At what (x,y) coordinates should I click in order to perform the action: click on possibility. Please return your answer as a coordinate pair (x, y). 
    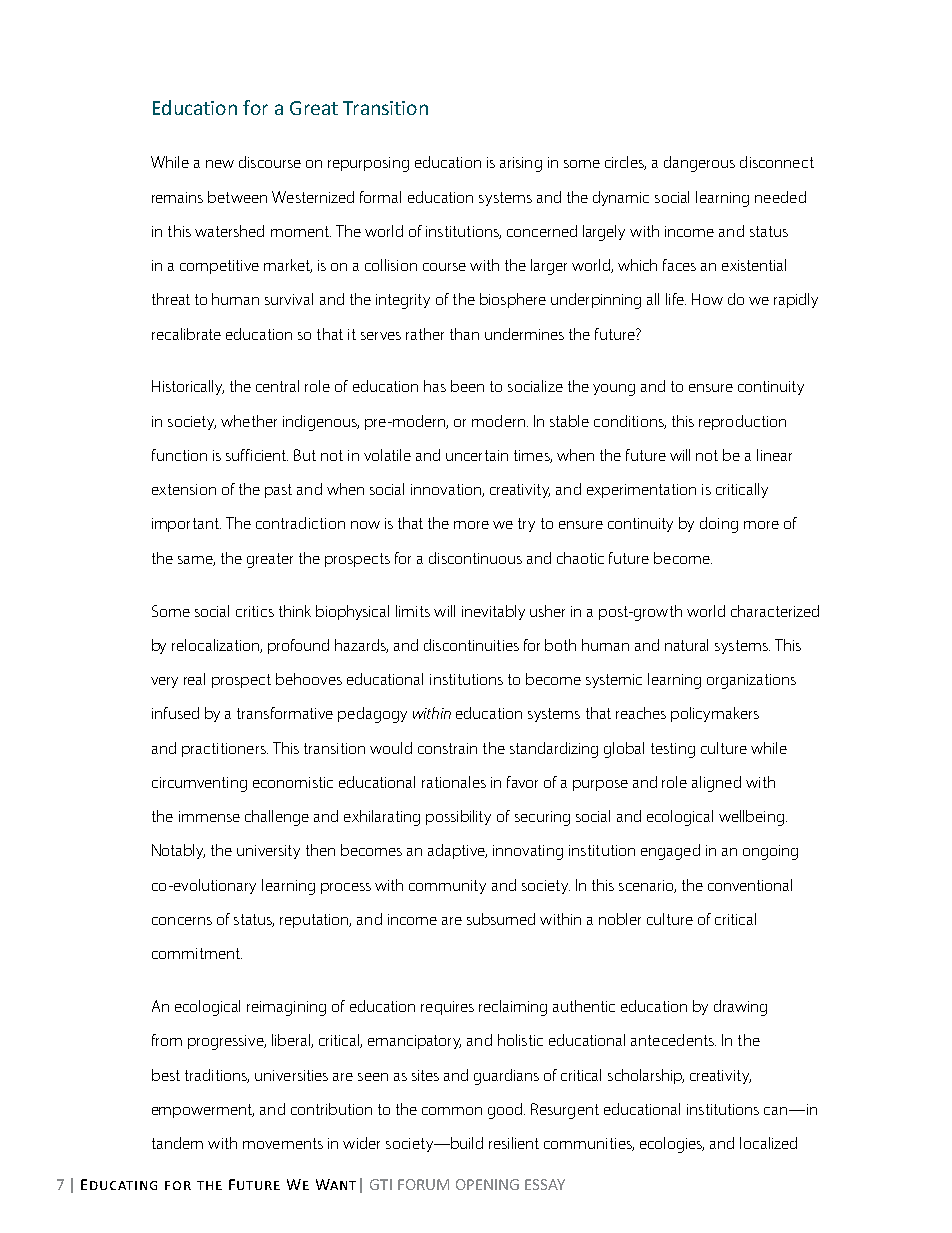
    Looking at the image, I should click on (458, 817).
